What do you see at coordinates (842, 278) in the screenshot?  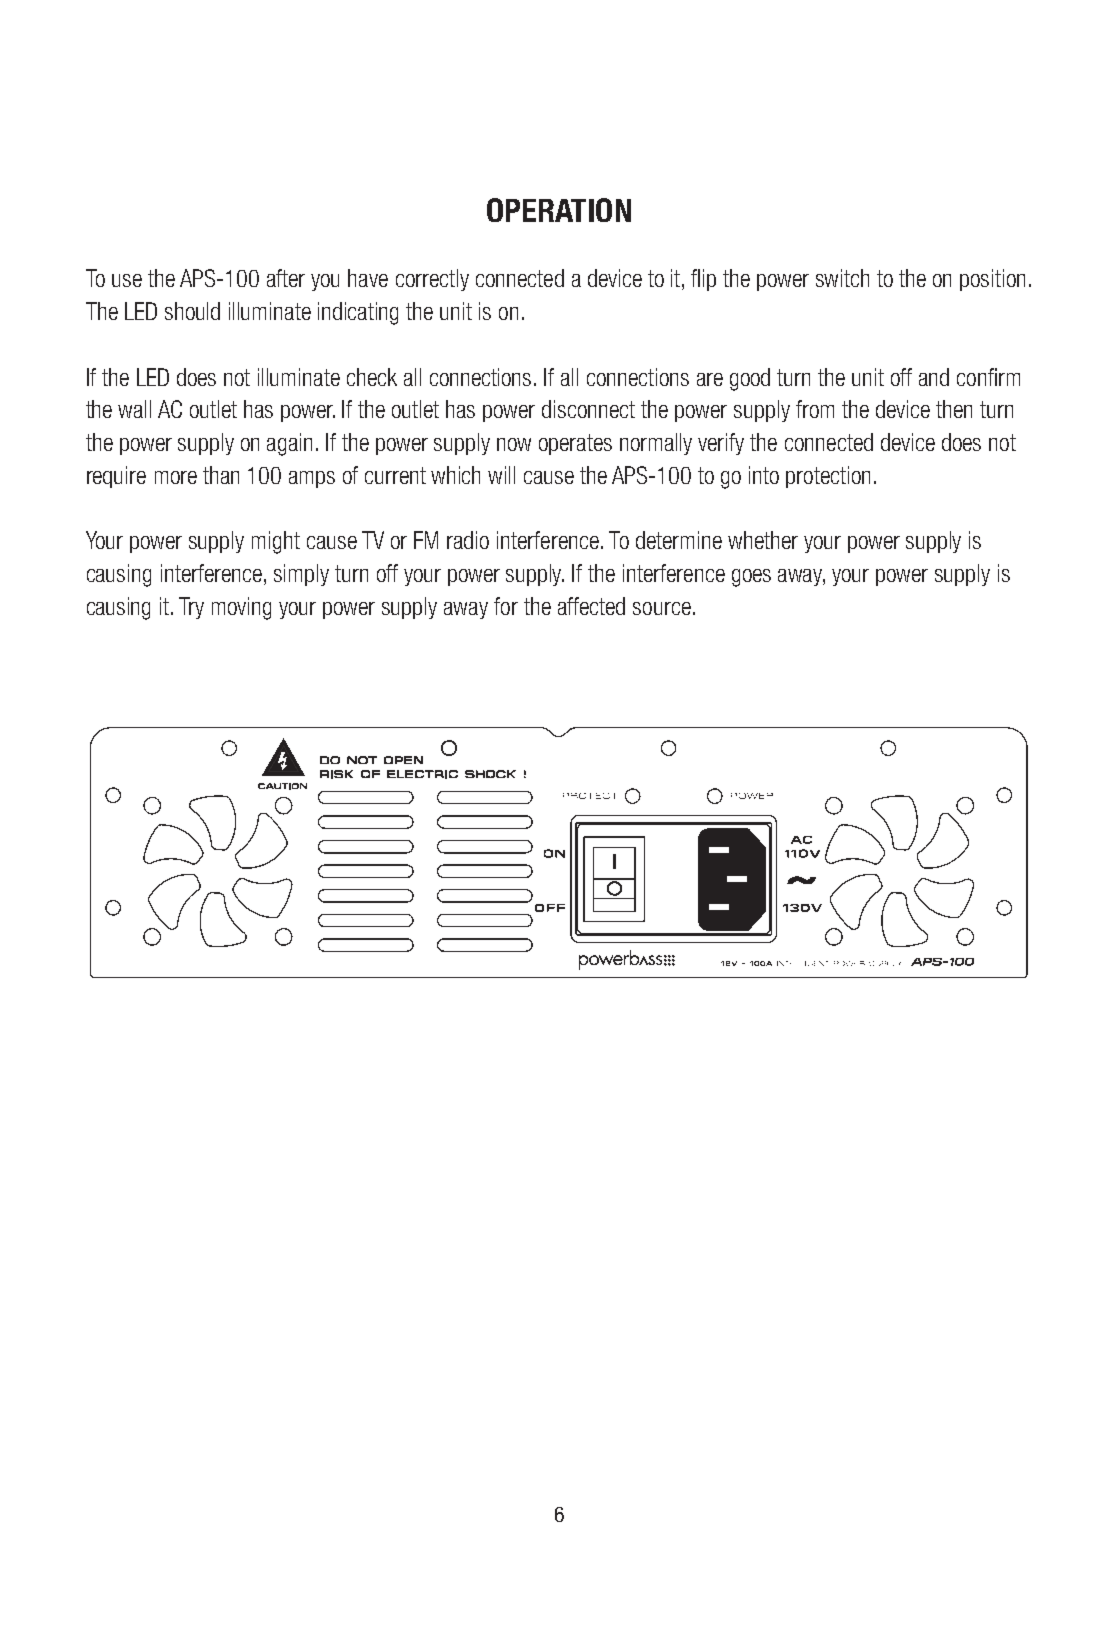 I see `switch` at bounding box center [842, 278].
